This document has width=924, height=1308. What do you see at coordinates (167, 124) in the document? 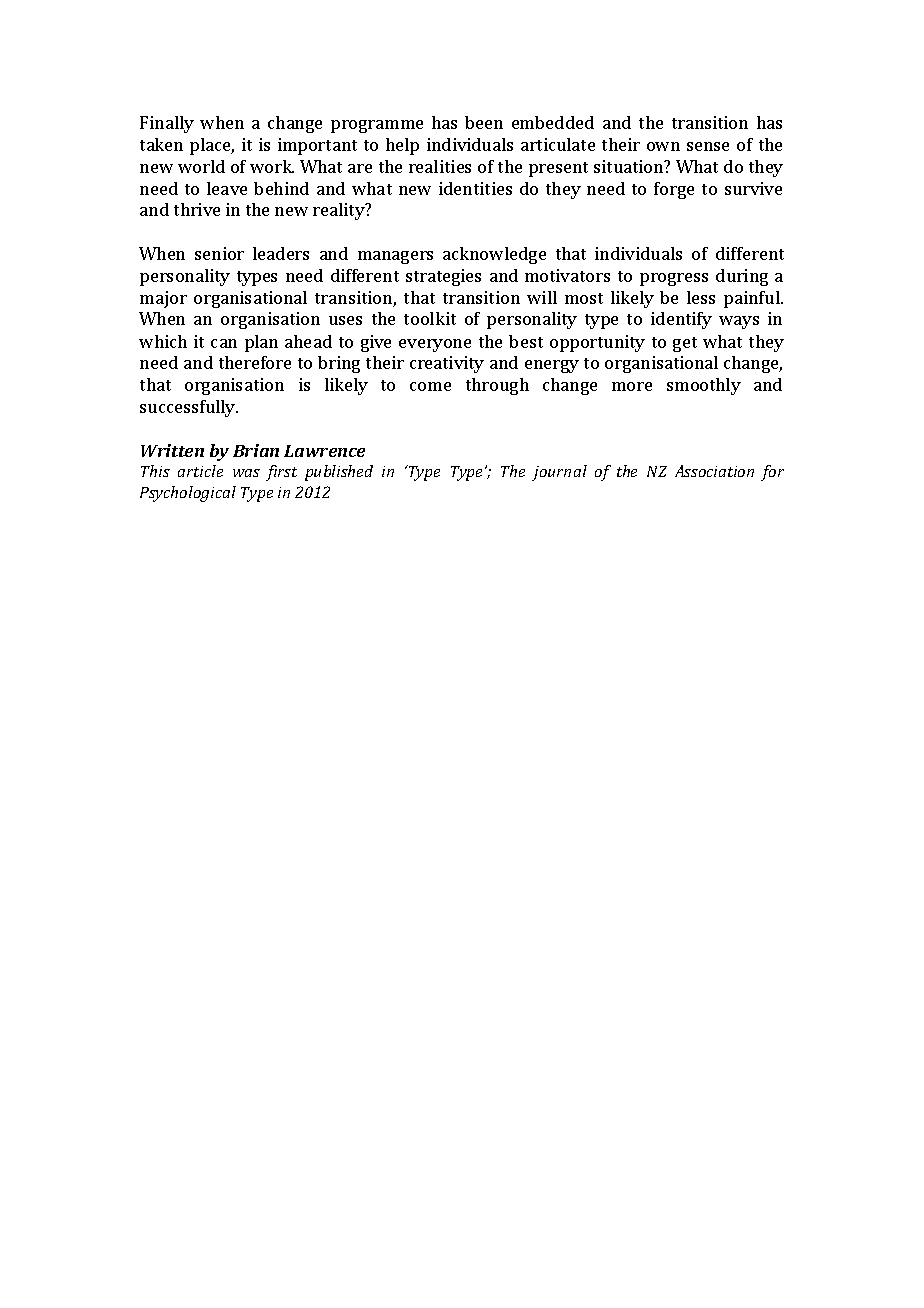
I see `Finally` at bounding box center [167, 124].
